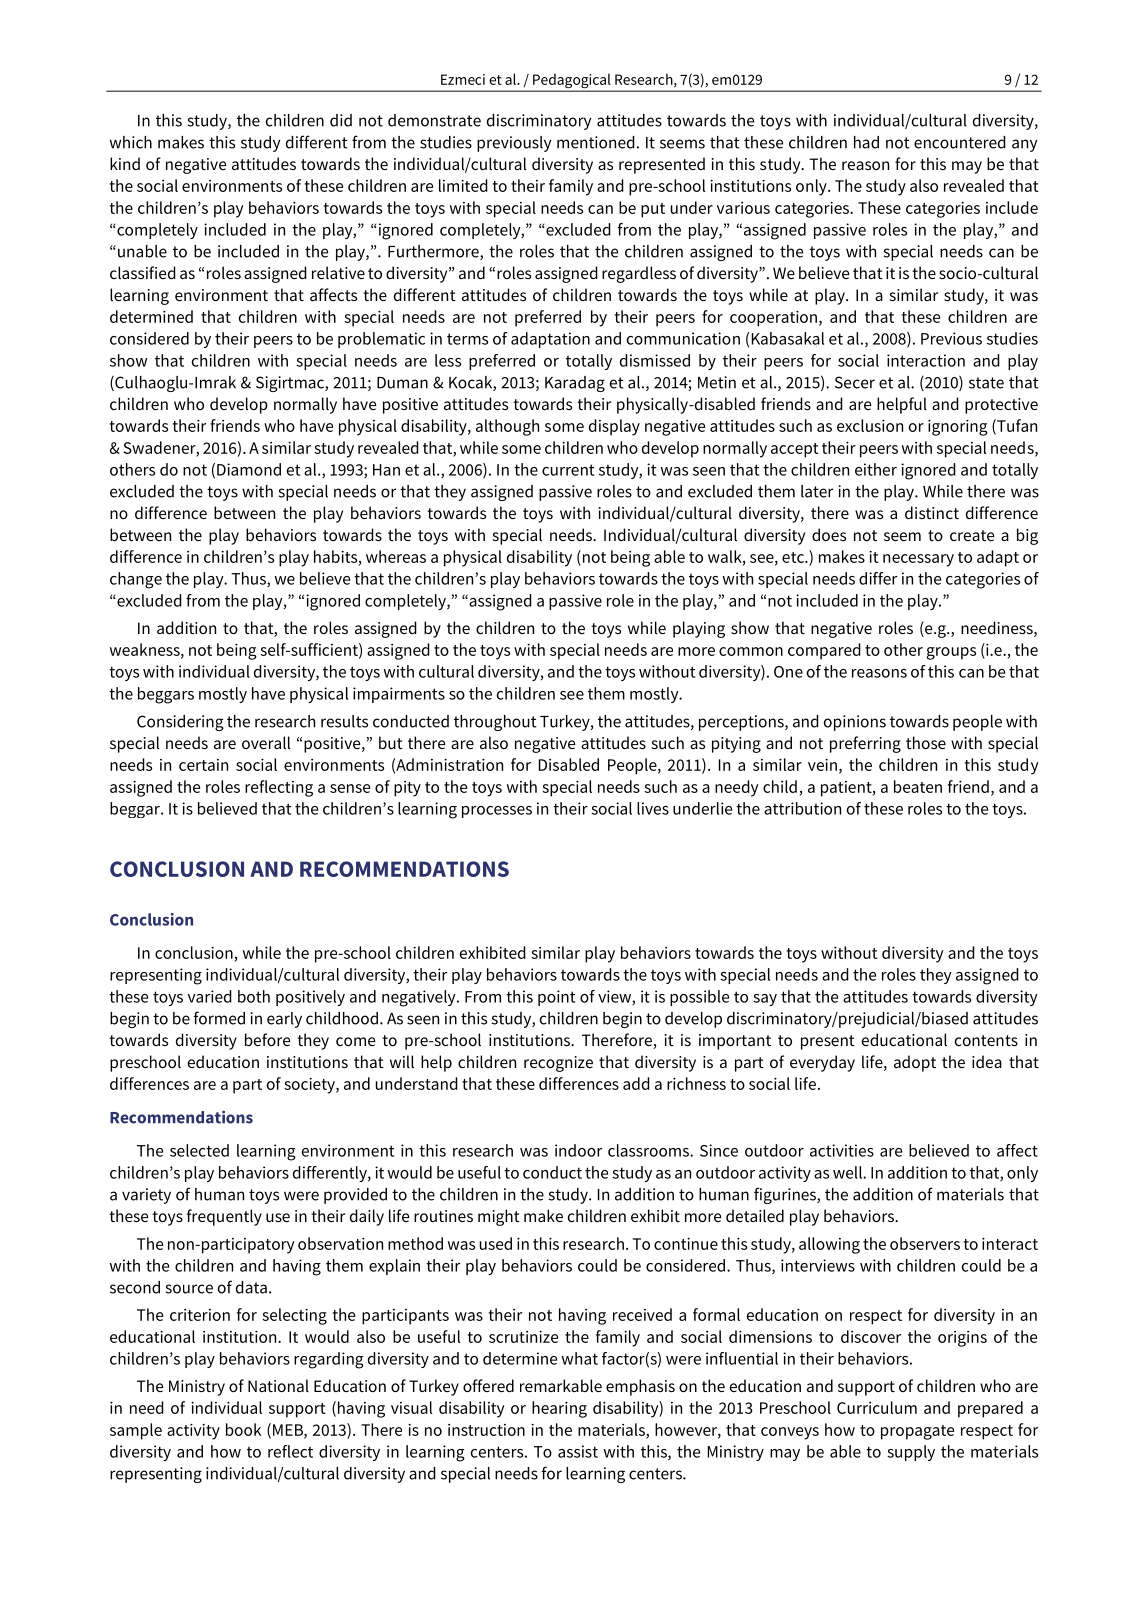  What do you see at coordinates (136, 580) in the screenshot?
I see `change` at bounding box center [136, 580].
